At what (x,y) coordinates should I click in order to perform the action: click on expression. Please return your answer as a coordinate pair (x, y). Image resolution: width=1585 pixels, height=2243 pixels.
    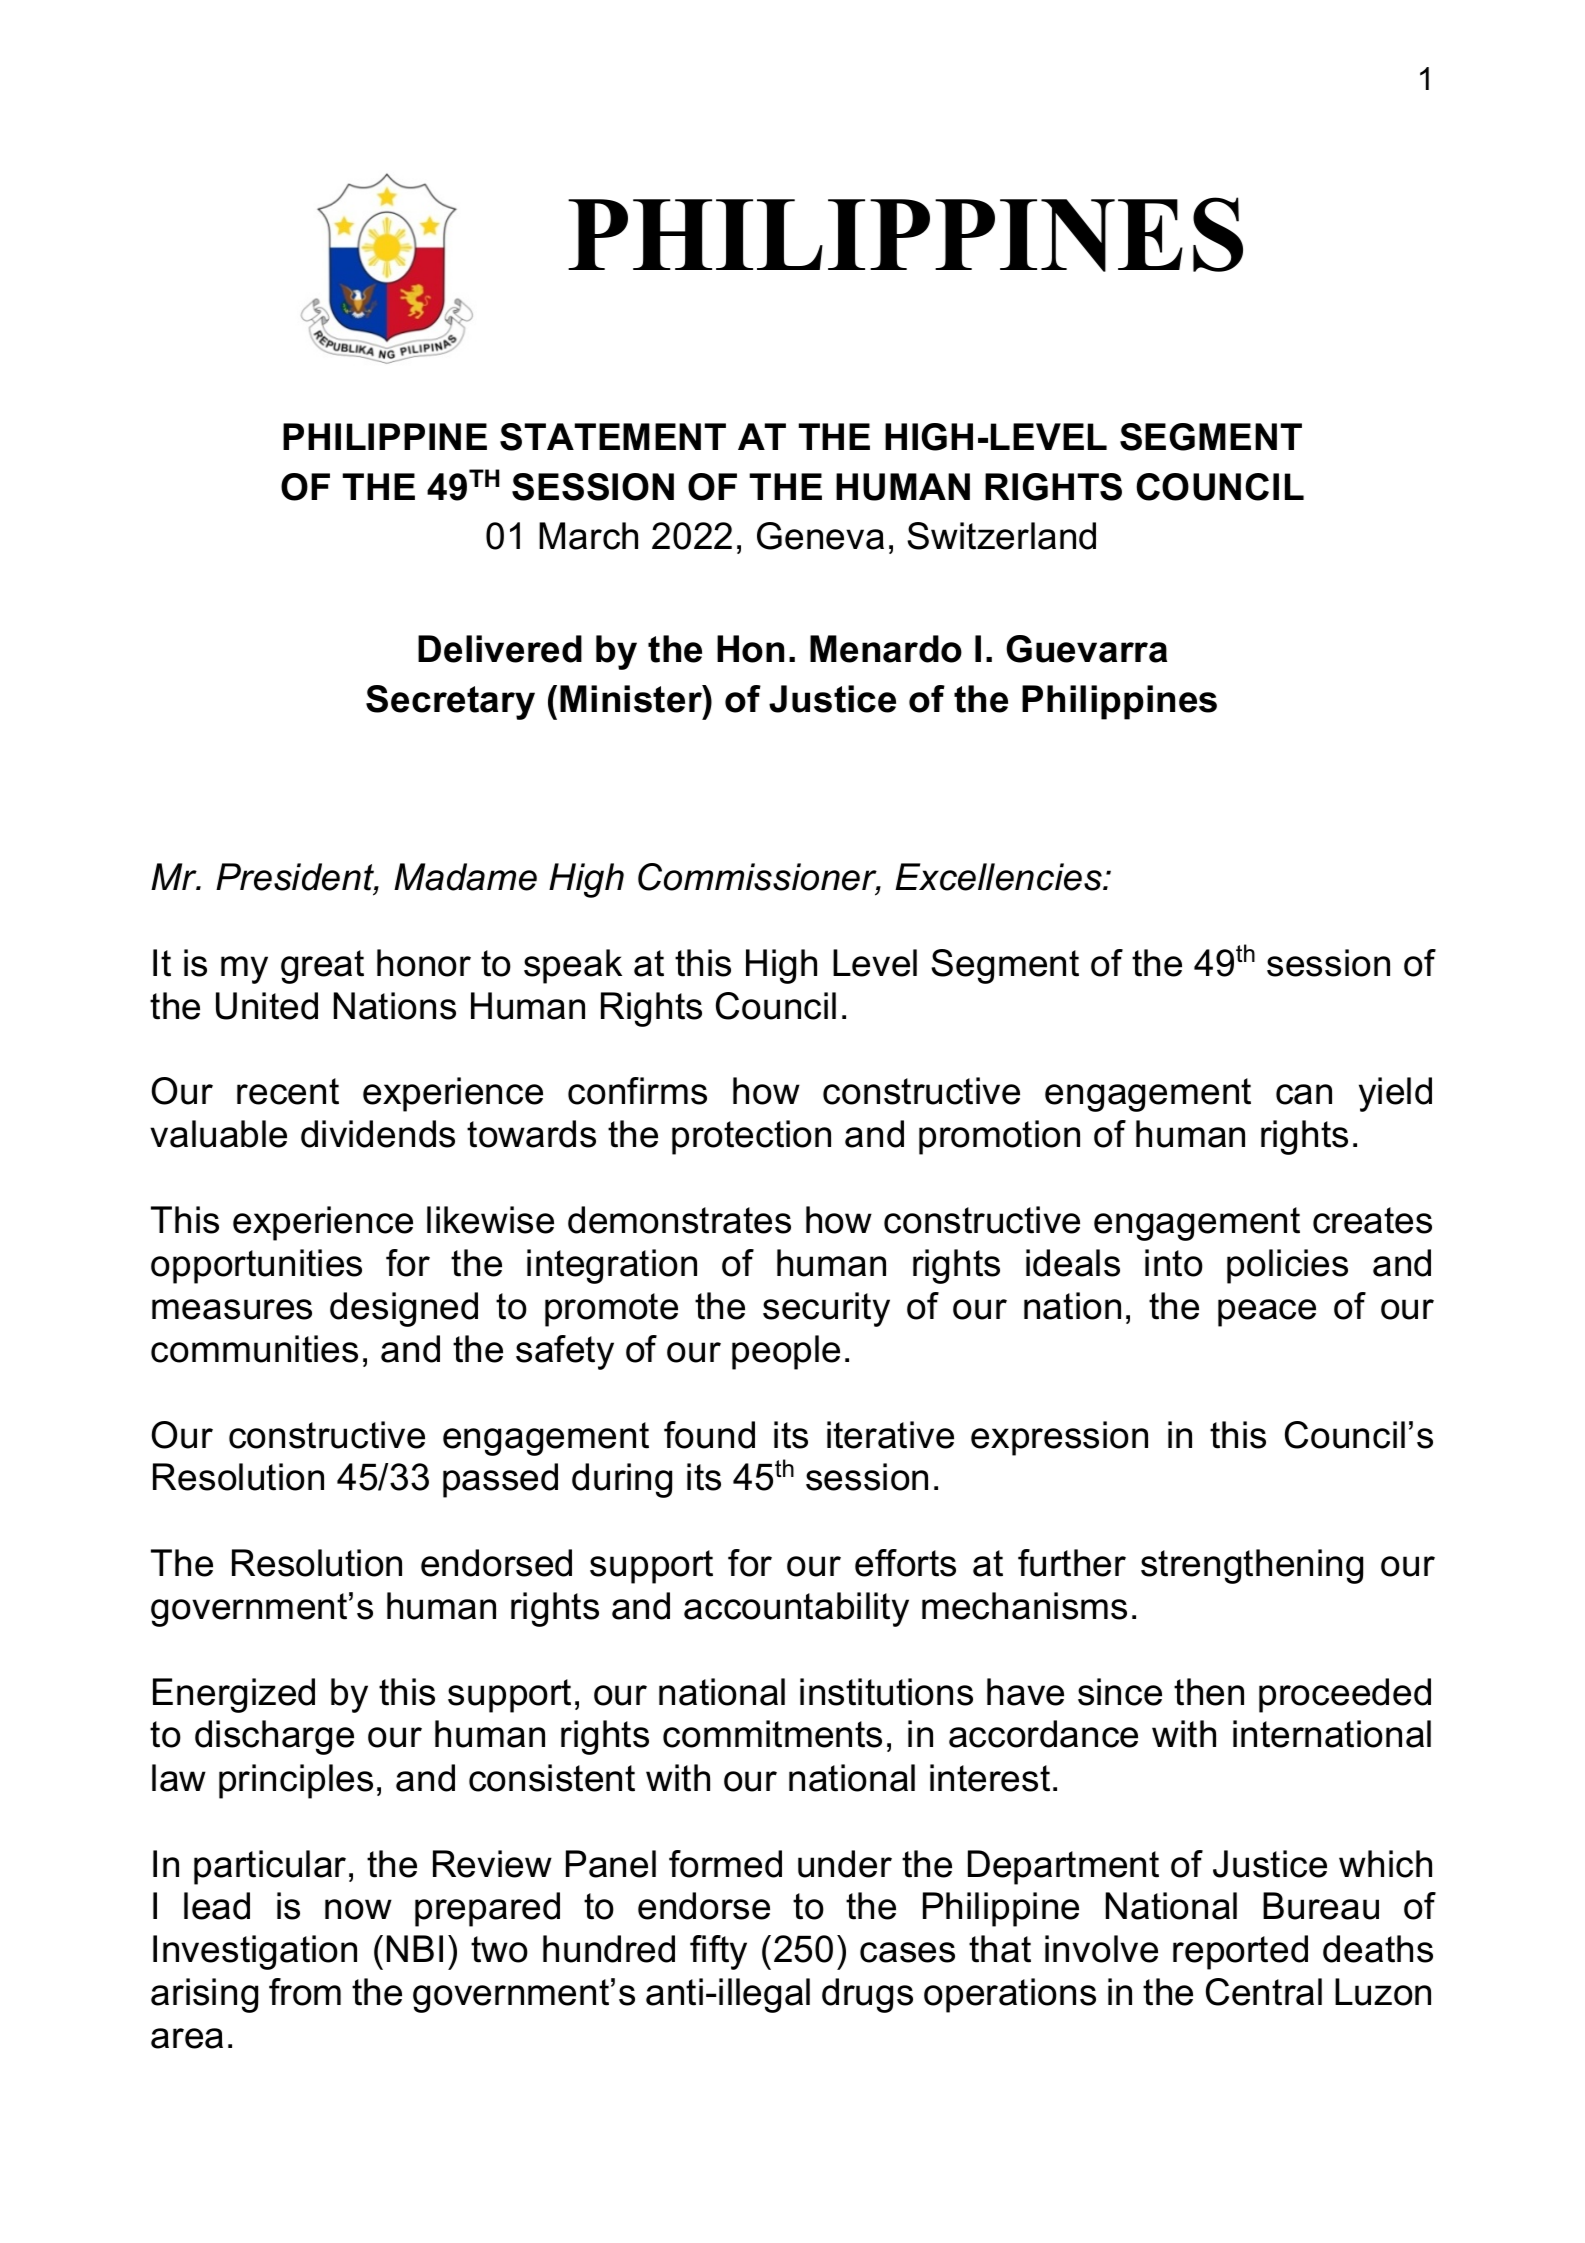
    Looking at the image, I should click on (1059, 1438).
